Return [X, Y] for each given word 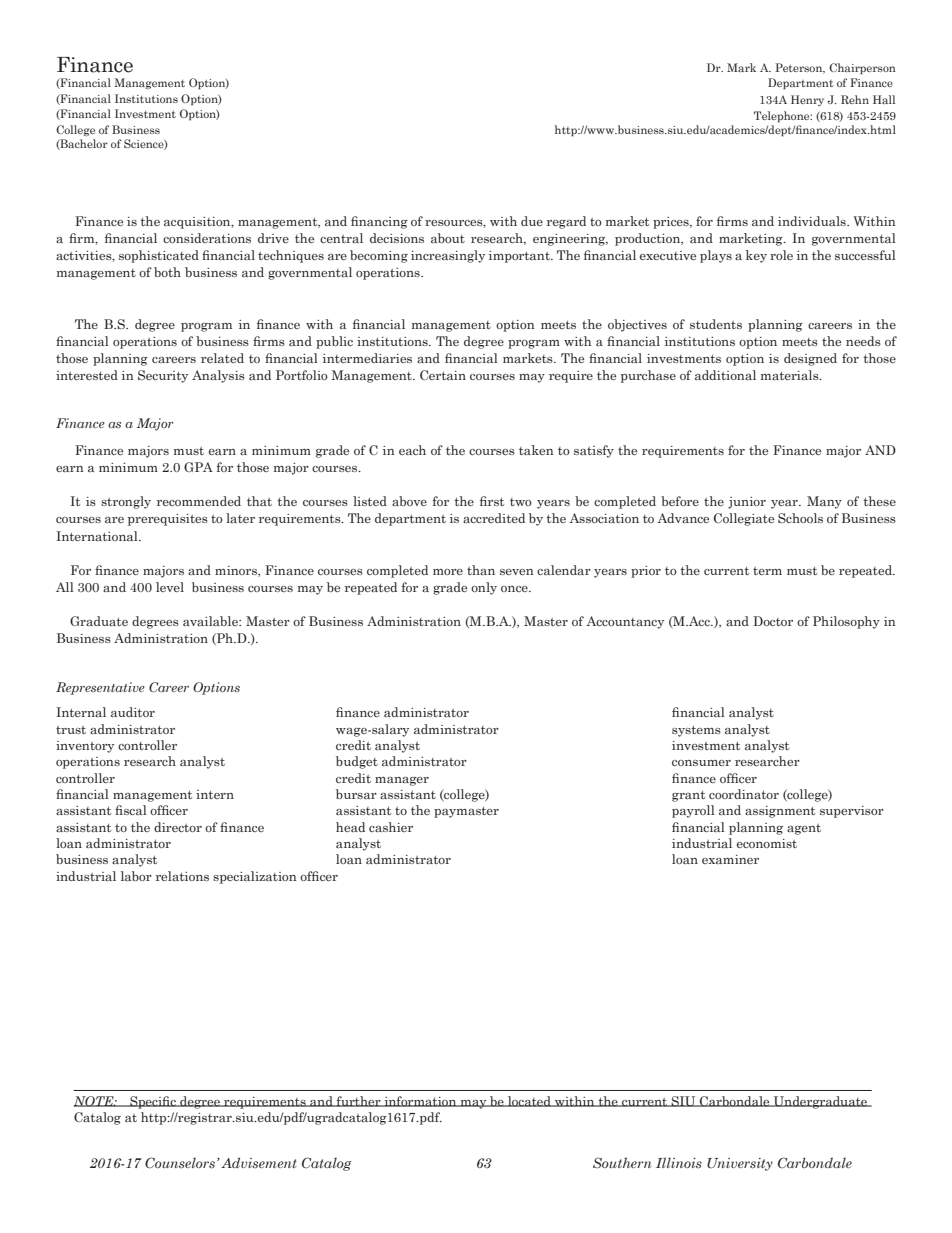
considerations [207, 238]
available [211, 621]
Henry [807, 100]
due [532, 221]
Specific [153, 1102]
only [484, 588]
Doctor [773, 621]
